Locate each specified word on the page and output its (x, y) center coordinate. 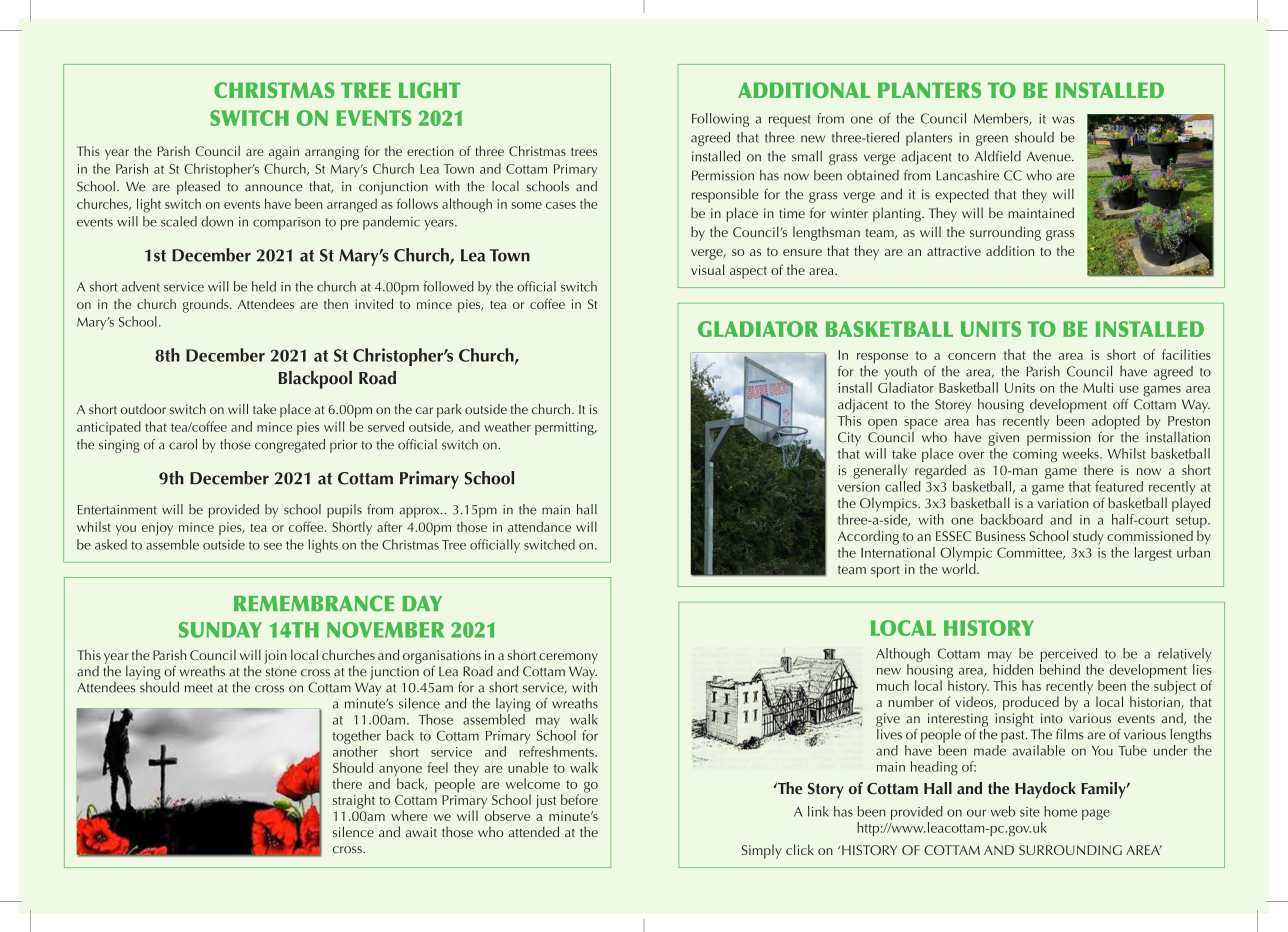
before (579, 798)
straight (354, 801)
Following (720, 120)
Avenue (1050, 157)
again (284, 153)
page (1096, 814)
